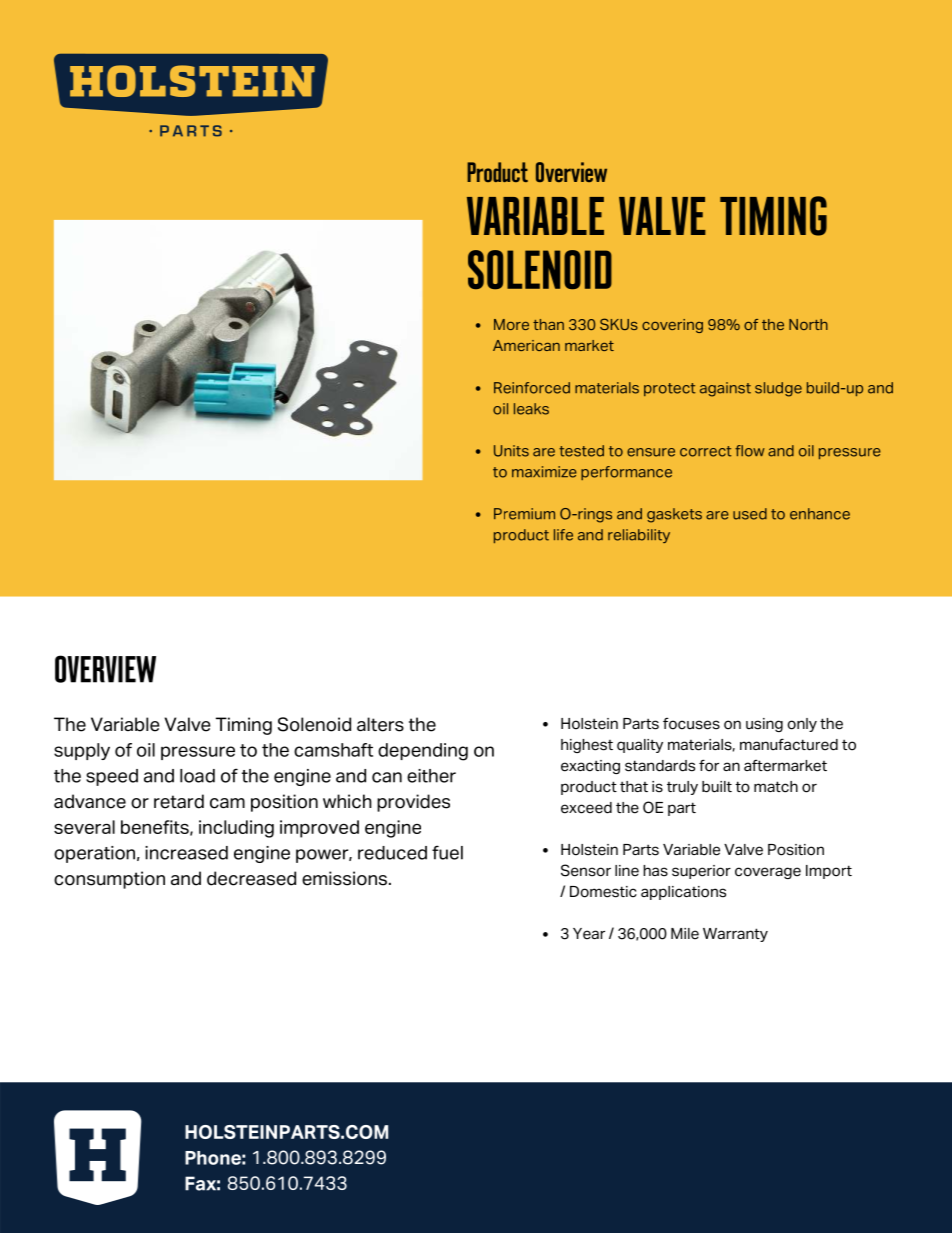 The width and height of the screenshot is (952, 1233). I want to click on using, so click(764, 725).
